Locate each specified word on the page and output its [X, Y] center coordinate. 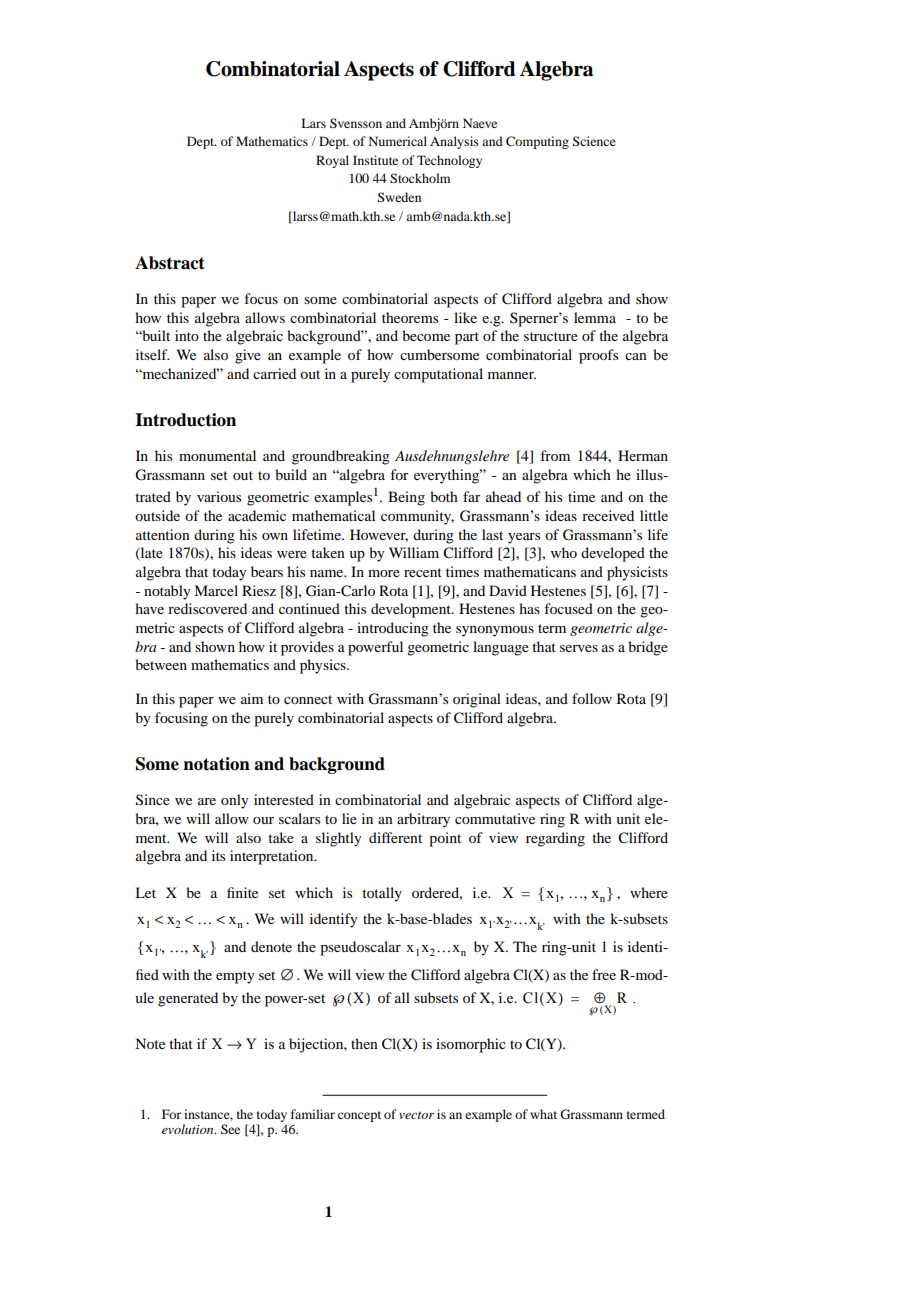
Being [406, 498]
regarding [555, 839]
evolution [189, 1129]
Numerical [398, 141]
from [555, 455]
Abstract [170, 263]
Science [594, 141]
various [219, 496]
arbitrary [423, 820]
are [207, 801]
